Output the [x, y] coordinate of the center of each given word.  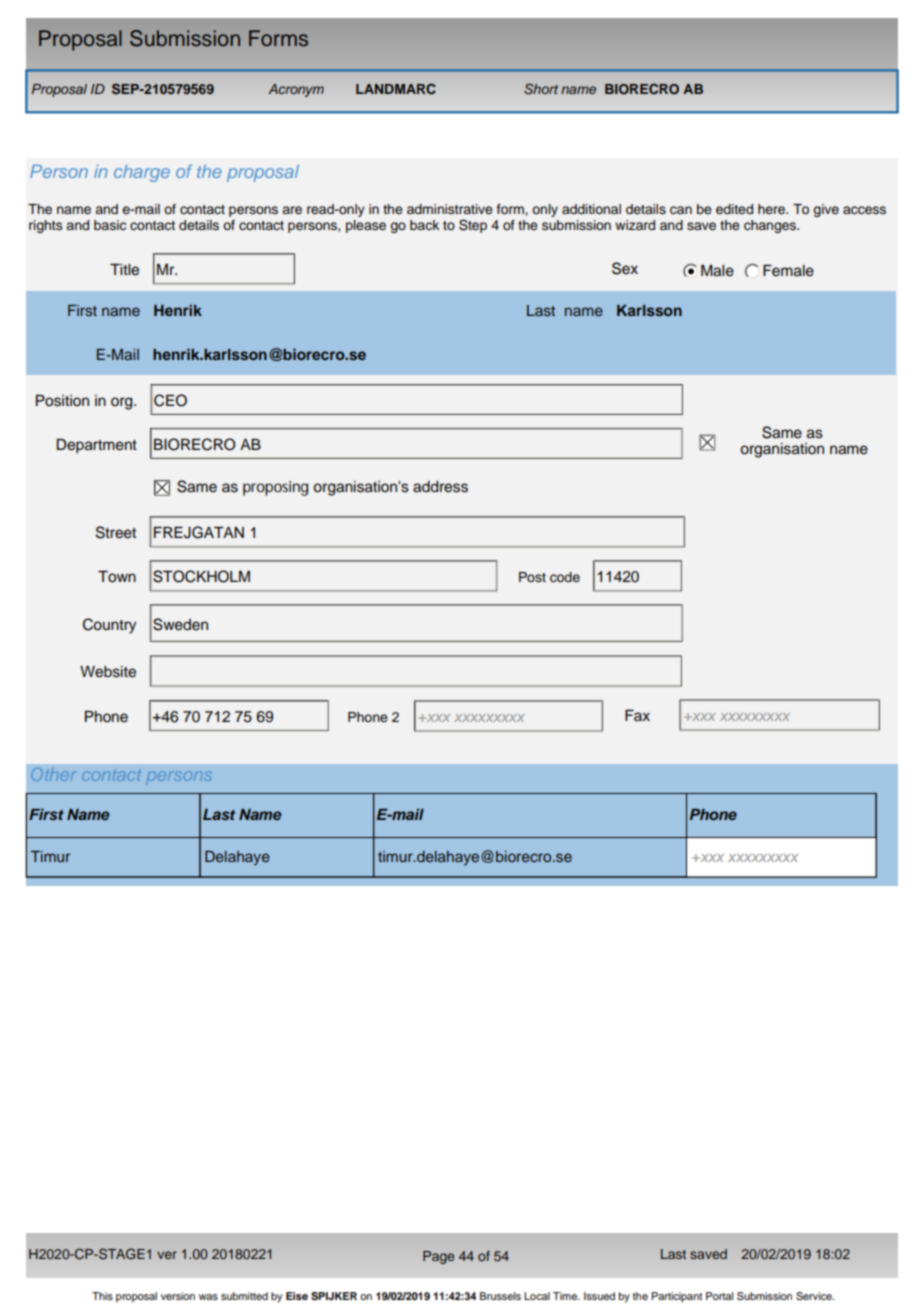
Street [116, 532]
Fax [637, 715]
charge [142, 173]
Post [532, 577]
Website [108, 672]
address [440, 487]
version [178, 1296]
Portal [719, 1296]
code [565, 577]
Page [438, 1257]
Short [541, 89]
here [773, 209]
